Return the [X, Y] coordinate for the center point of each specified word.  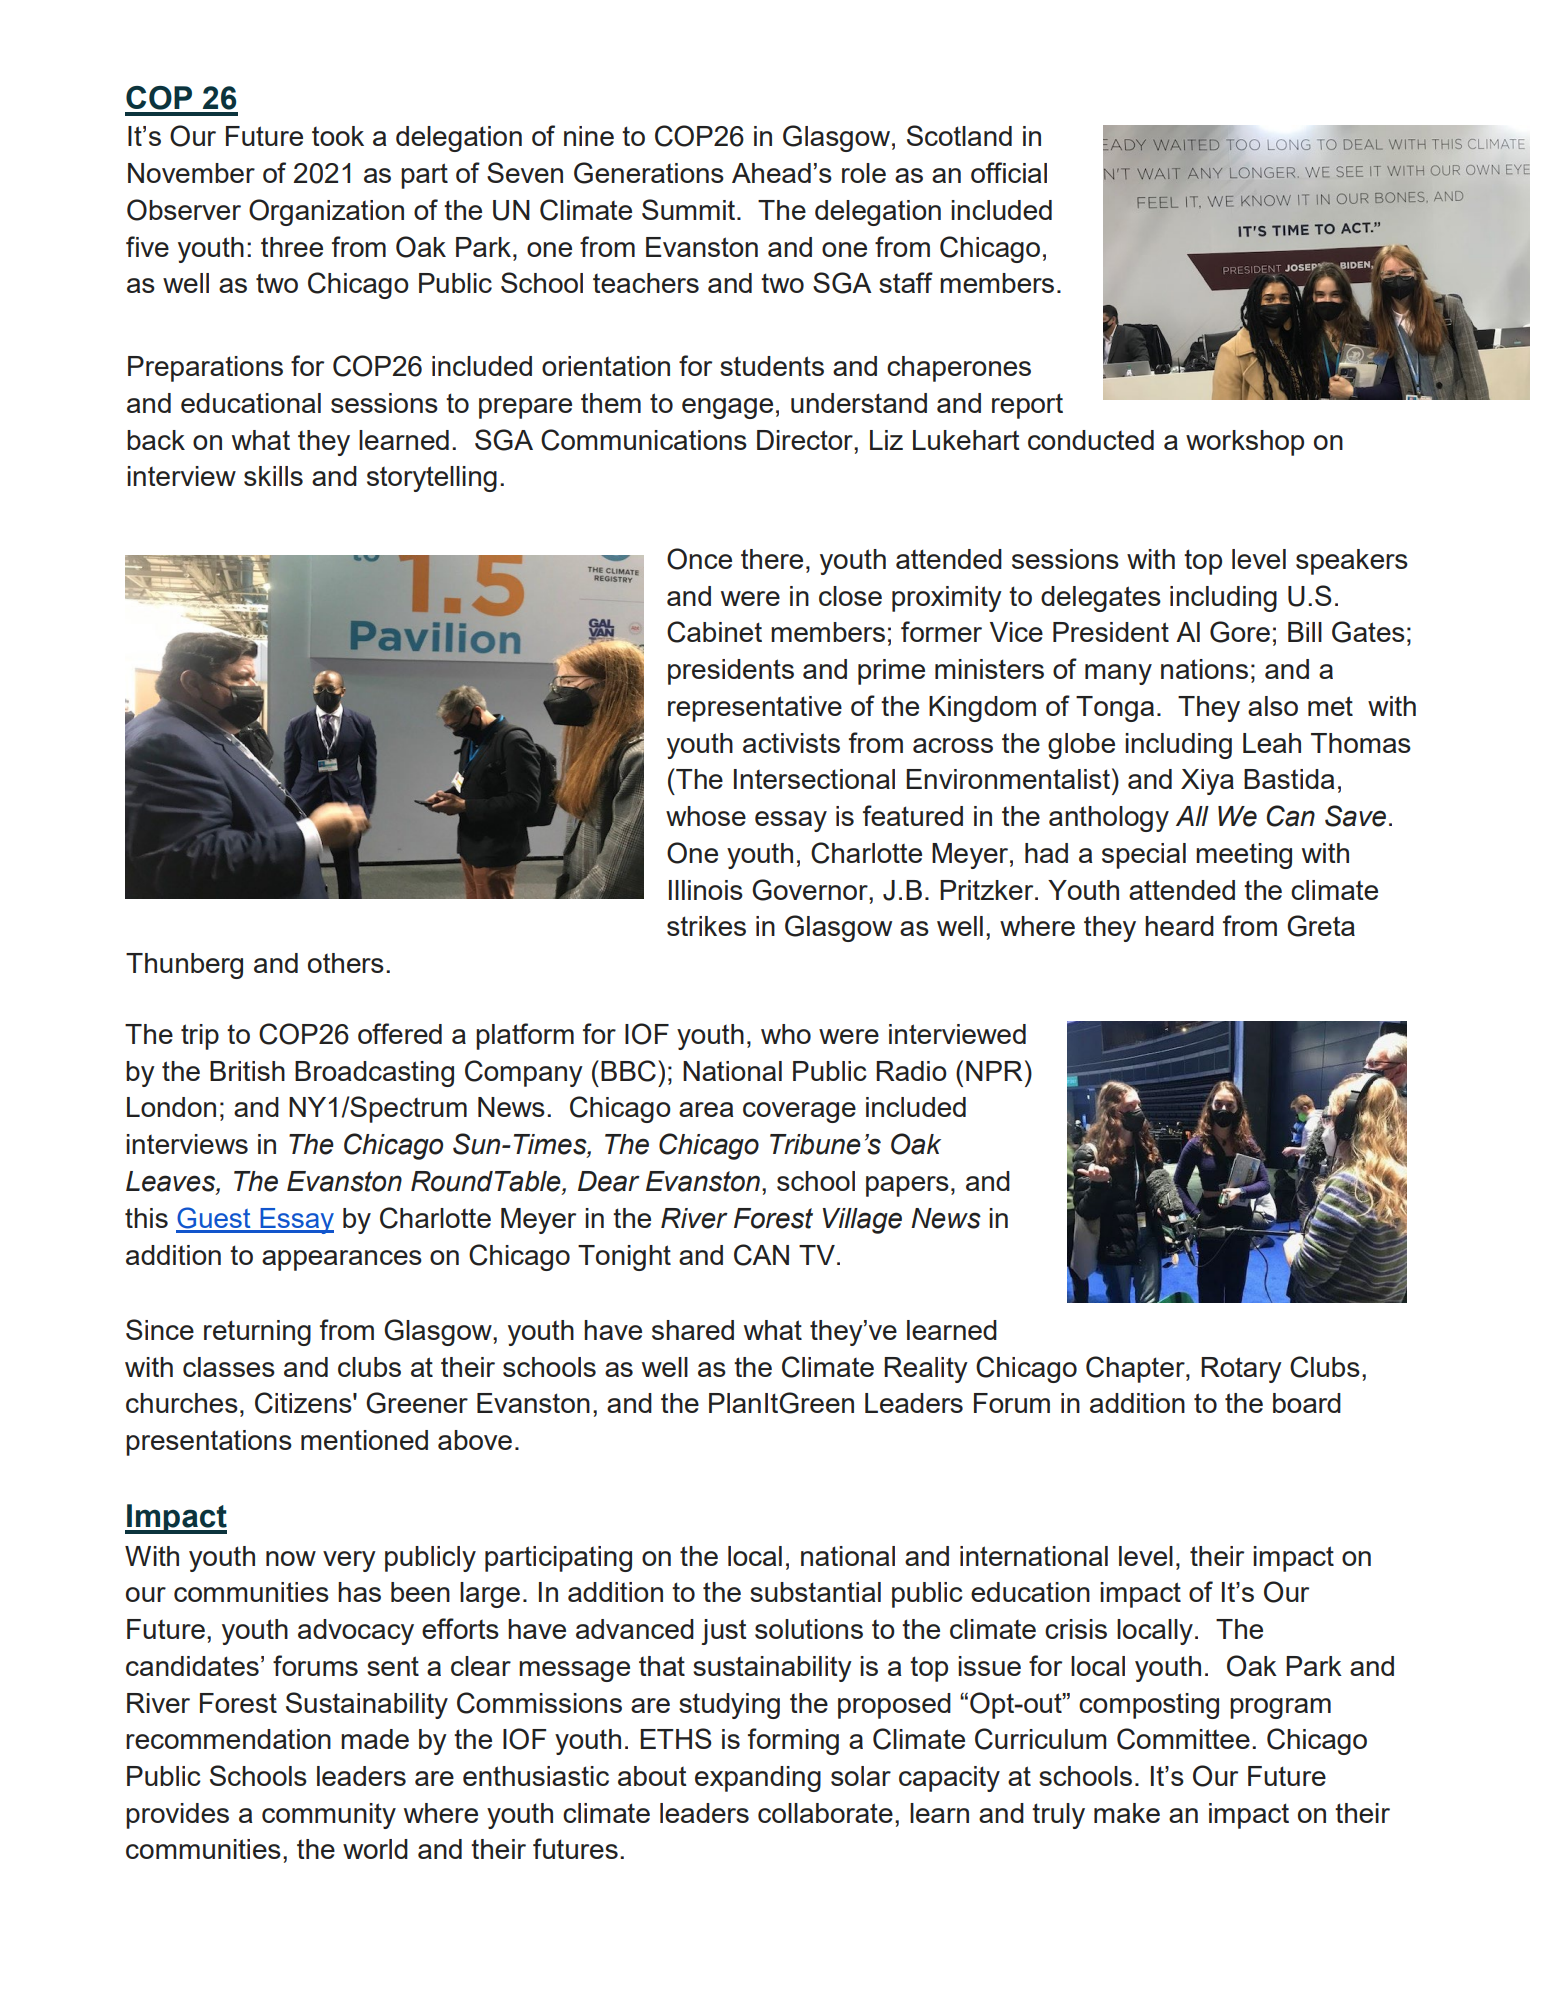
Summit [690, 209]
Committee [1183, 1739]
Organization [326, 212]
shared [693, 1330]
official [1009, 172]
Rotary [1241, 1370]
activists [791, 743]
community [329, 1816]
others [346, 963]
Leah [1272, 743]
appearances [342, 1260]
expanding [758, 1779]
